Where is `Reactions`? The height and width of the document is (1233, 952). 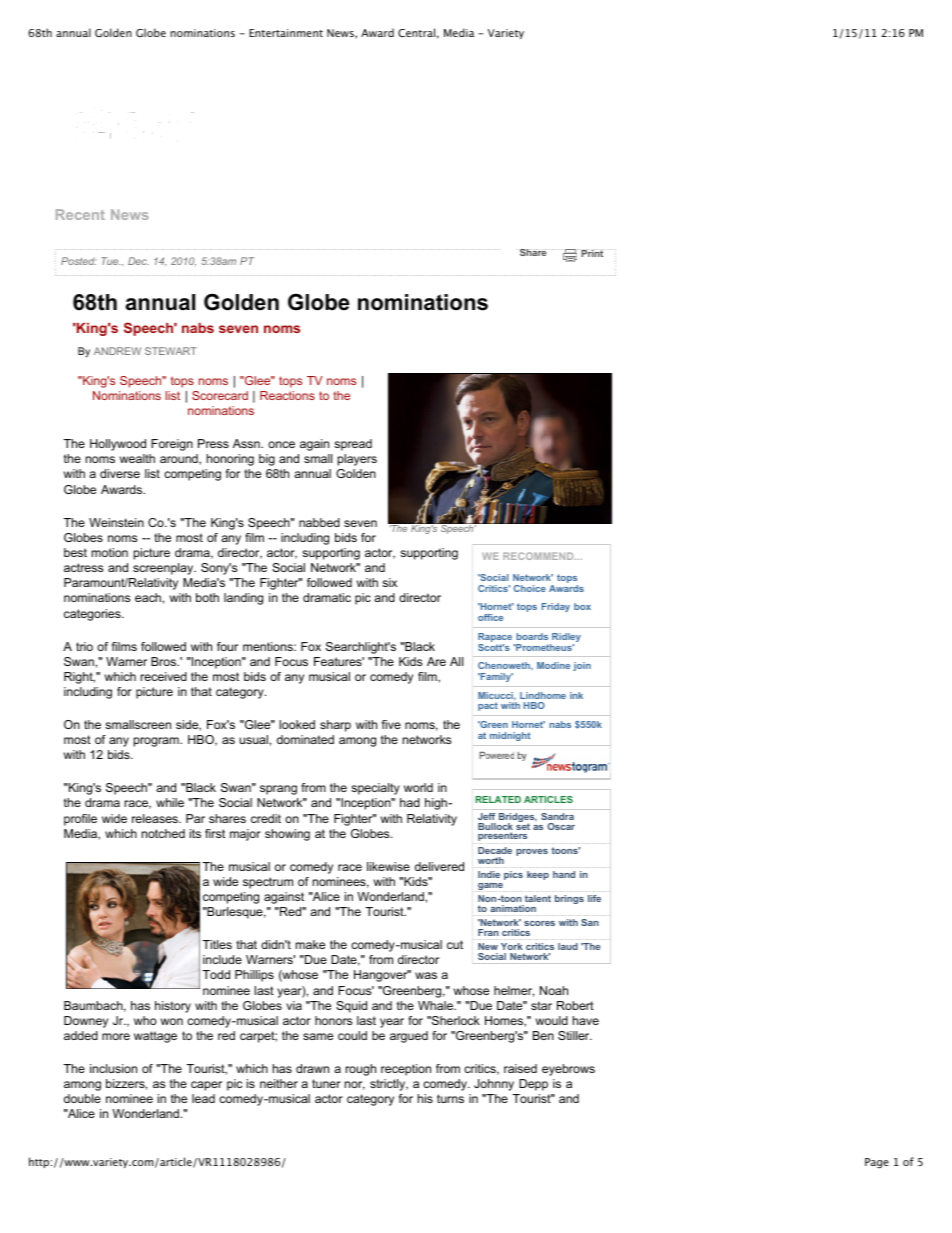
Reactions is located at coordinates (287, 395).
